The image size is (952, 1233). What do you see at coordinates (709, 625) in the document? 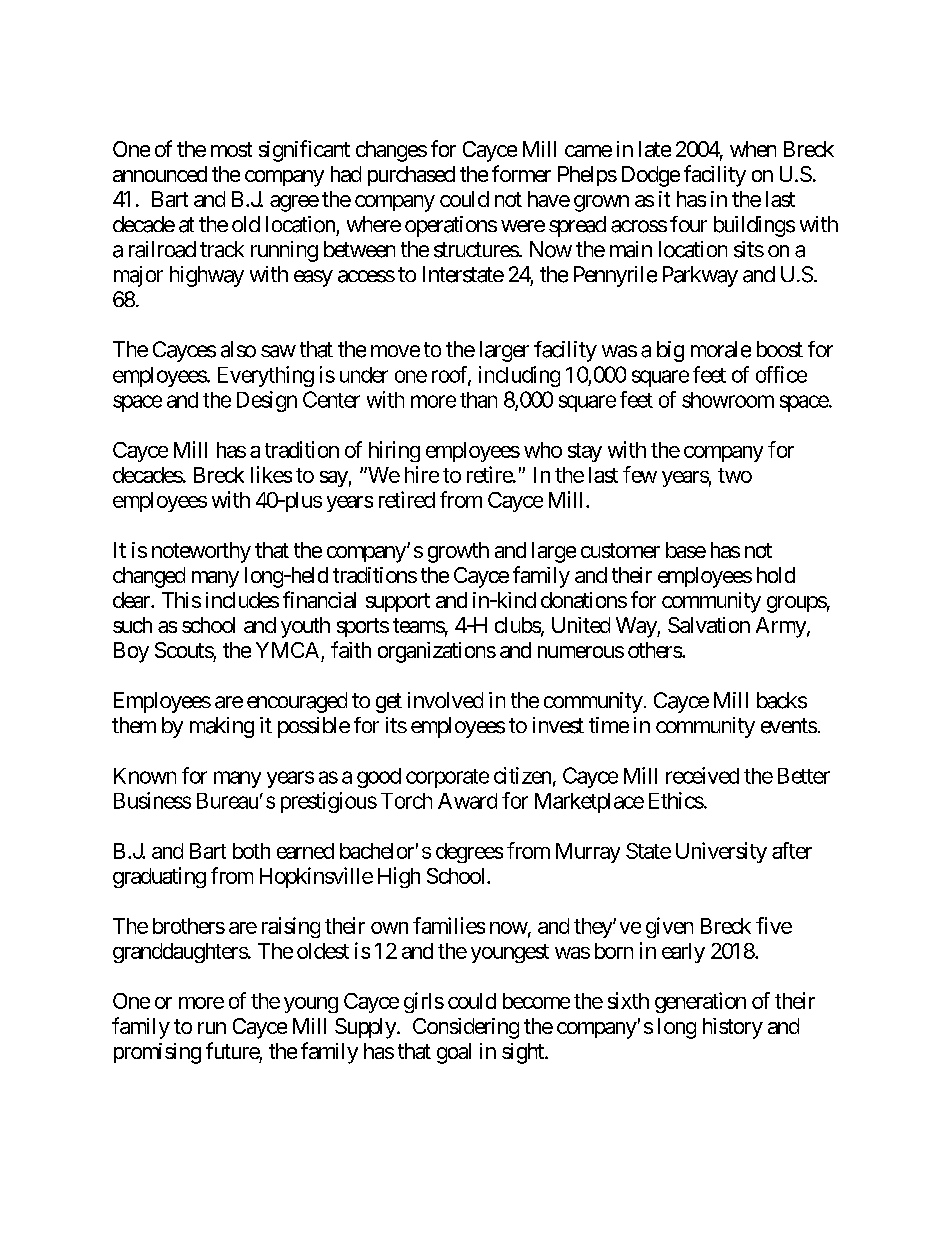
I see `Salvation` at bounding box center [709, 625].
